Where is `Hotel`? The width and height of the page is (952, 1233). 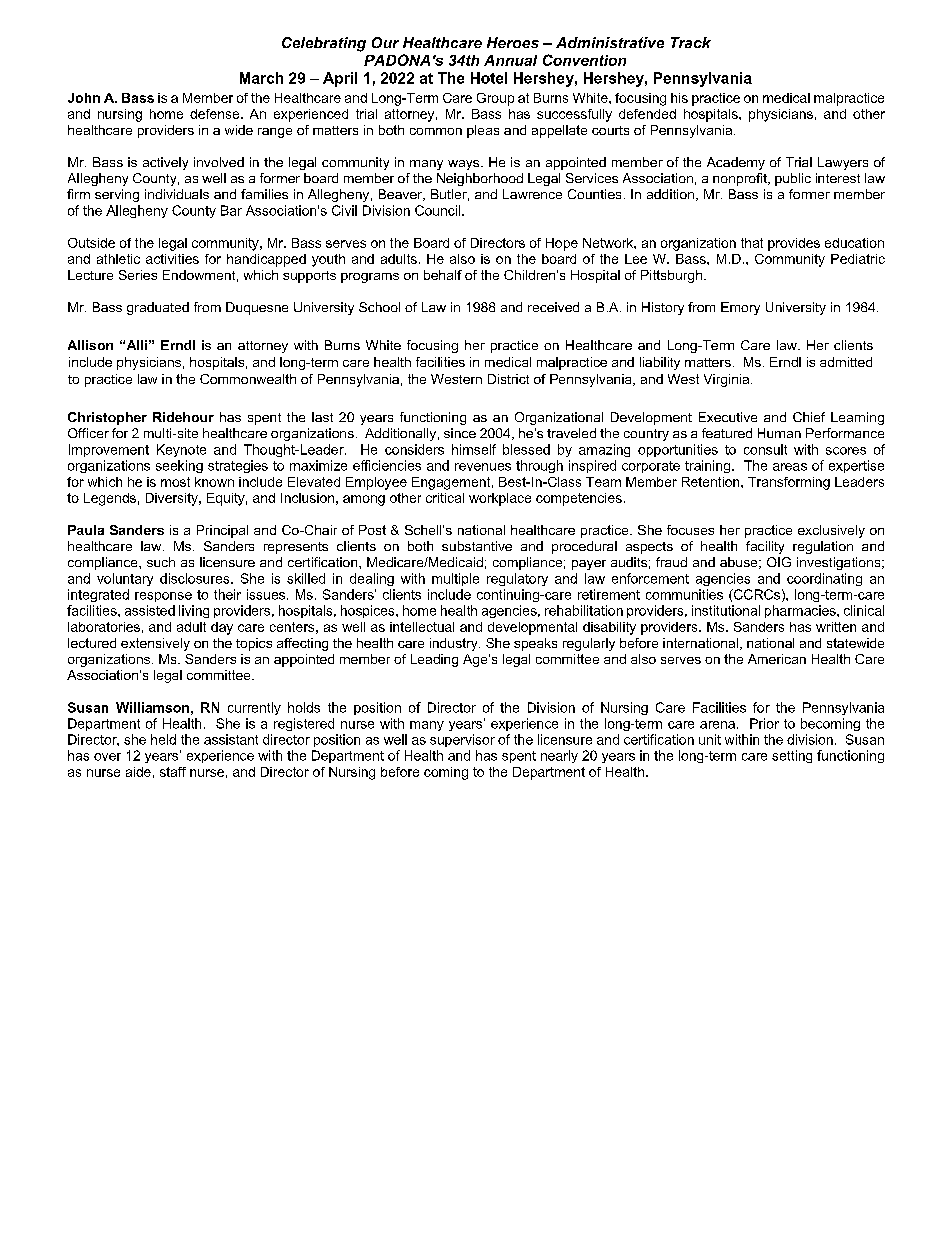
Hotel is located at coordinates (489, 78).
